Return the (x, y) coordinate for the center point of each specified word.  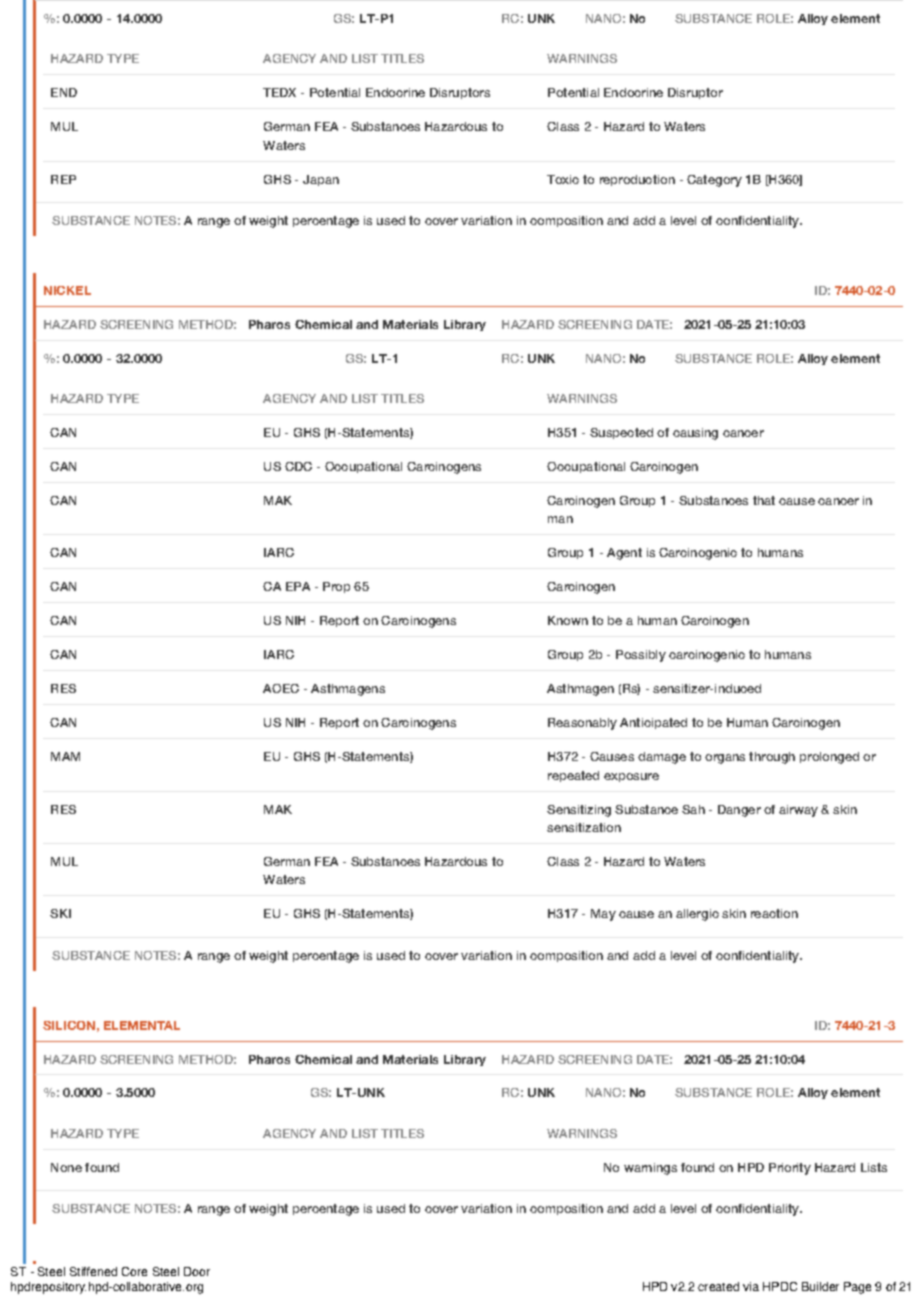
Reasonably (582, 724)
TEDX (279, 92)
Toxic (563, 179)
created (718, 1286)
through (772, 758)
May (603, 915)
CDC (298, 466)
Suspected (621, 433)
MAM (65, 756)
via (751, 1286)
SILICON (69, 1025)
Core (134, 1271)
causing (695, 434)
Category (714, 181)
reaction (774, 913)
